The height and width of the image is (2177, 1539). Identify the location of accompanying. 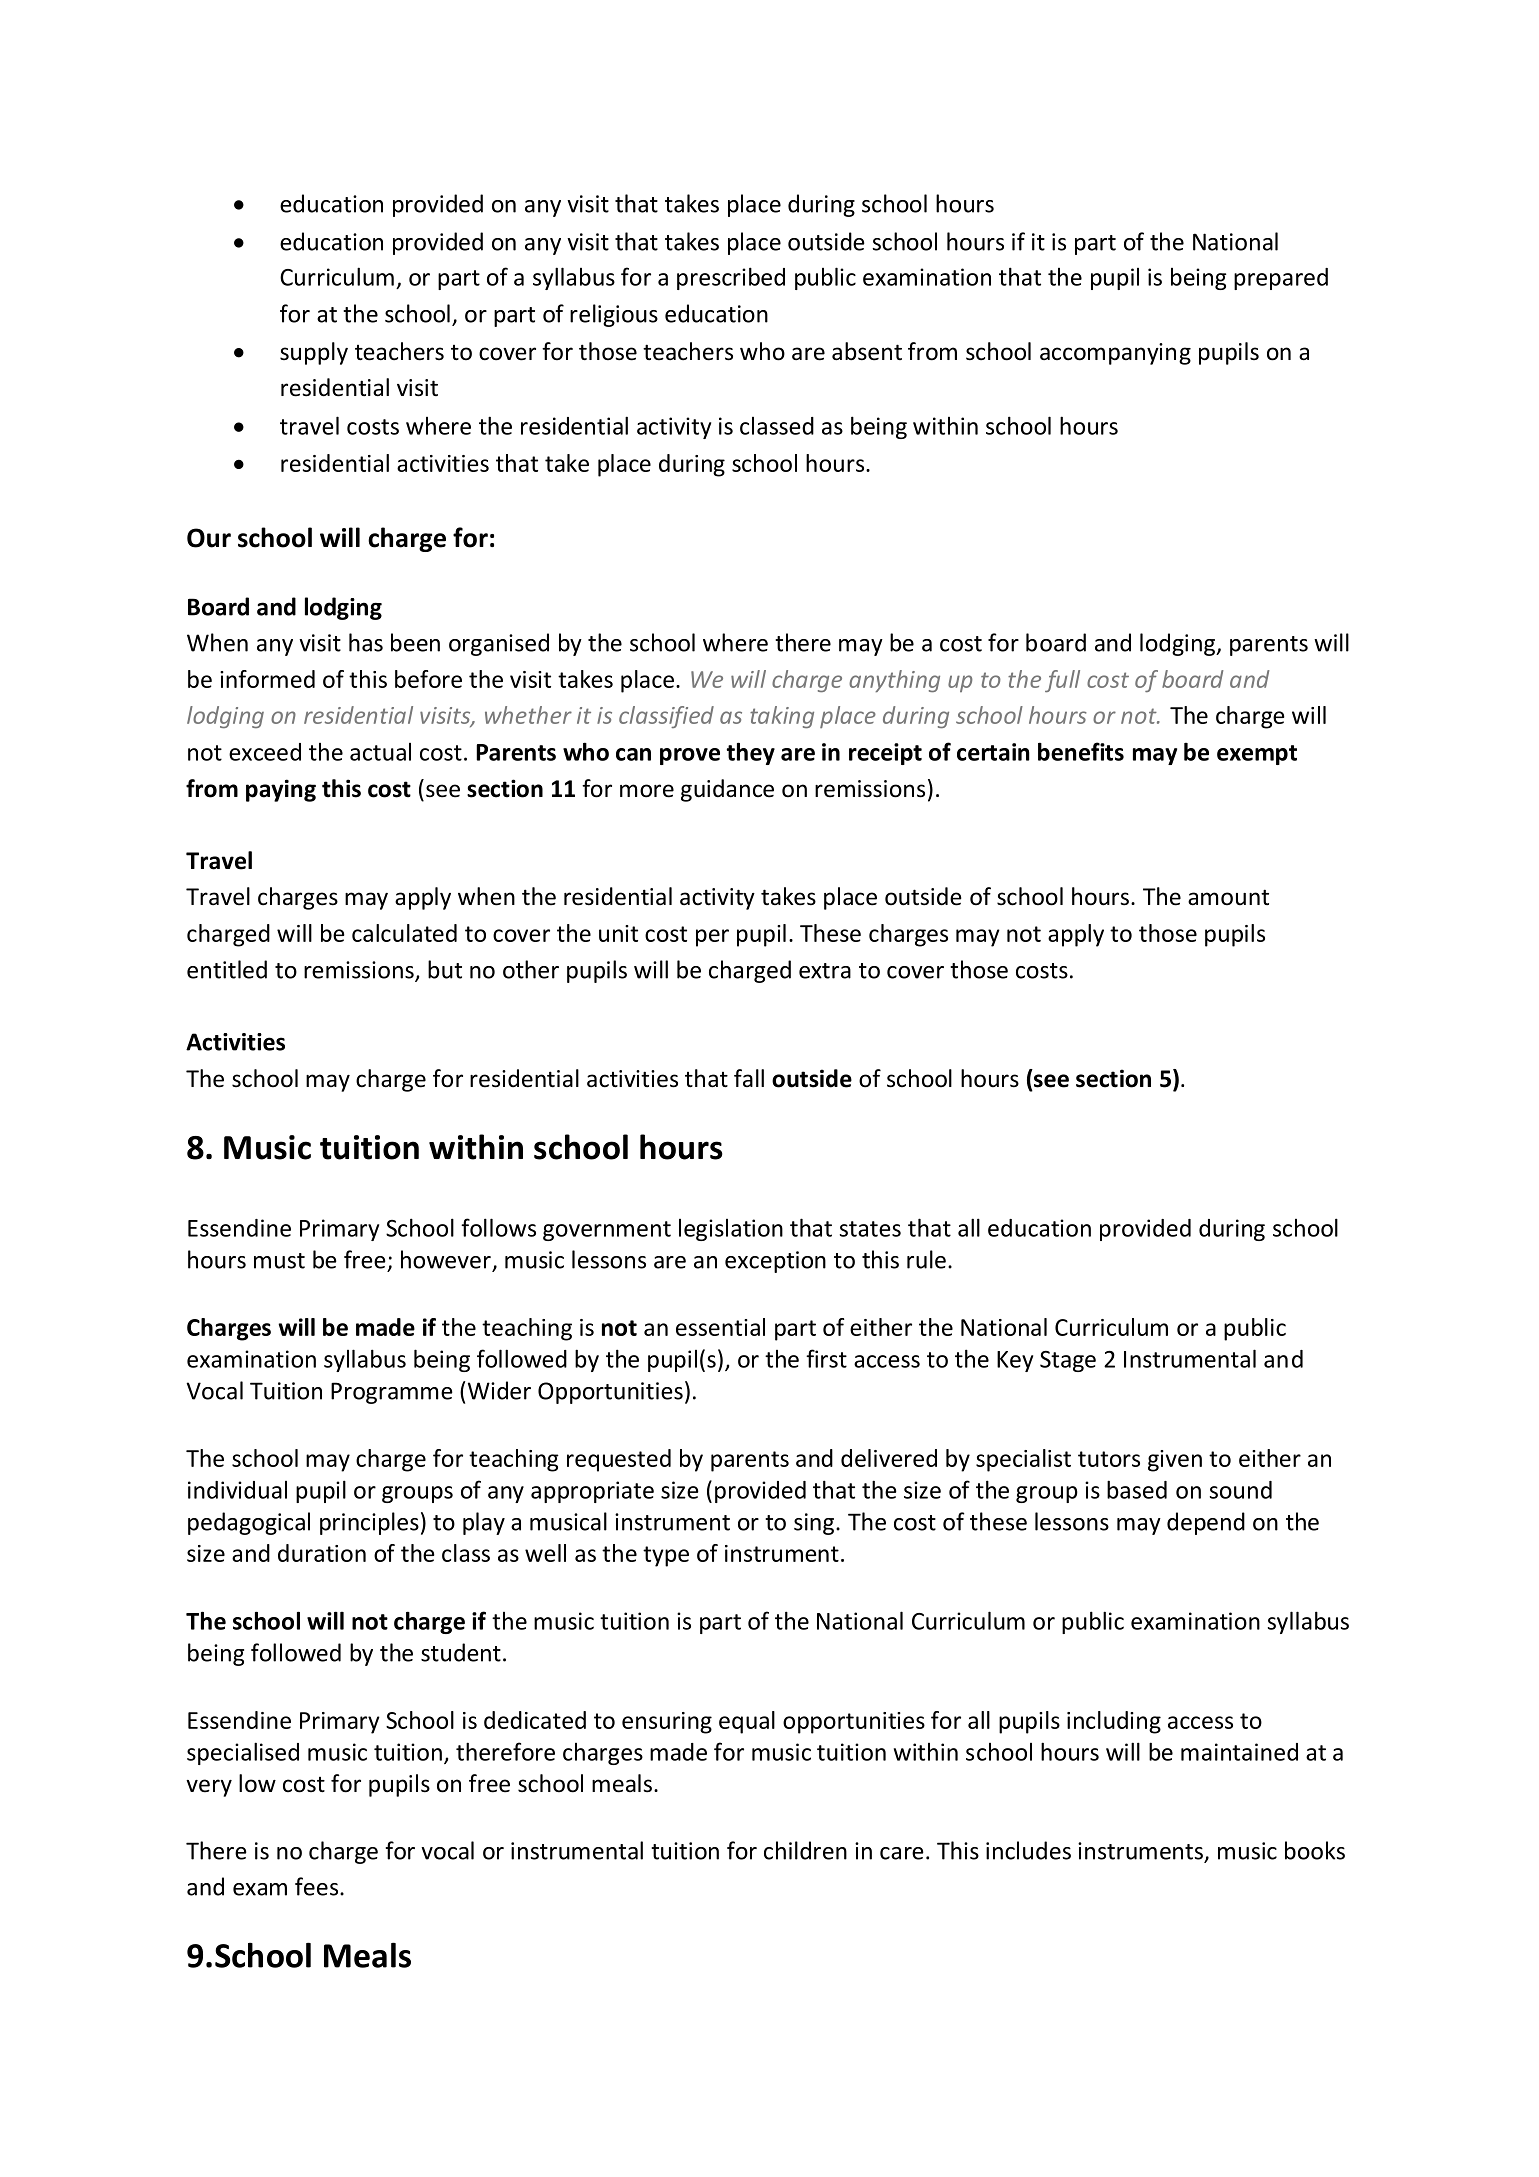
(1115, 354).
